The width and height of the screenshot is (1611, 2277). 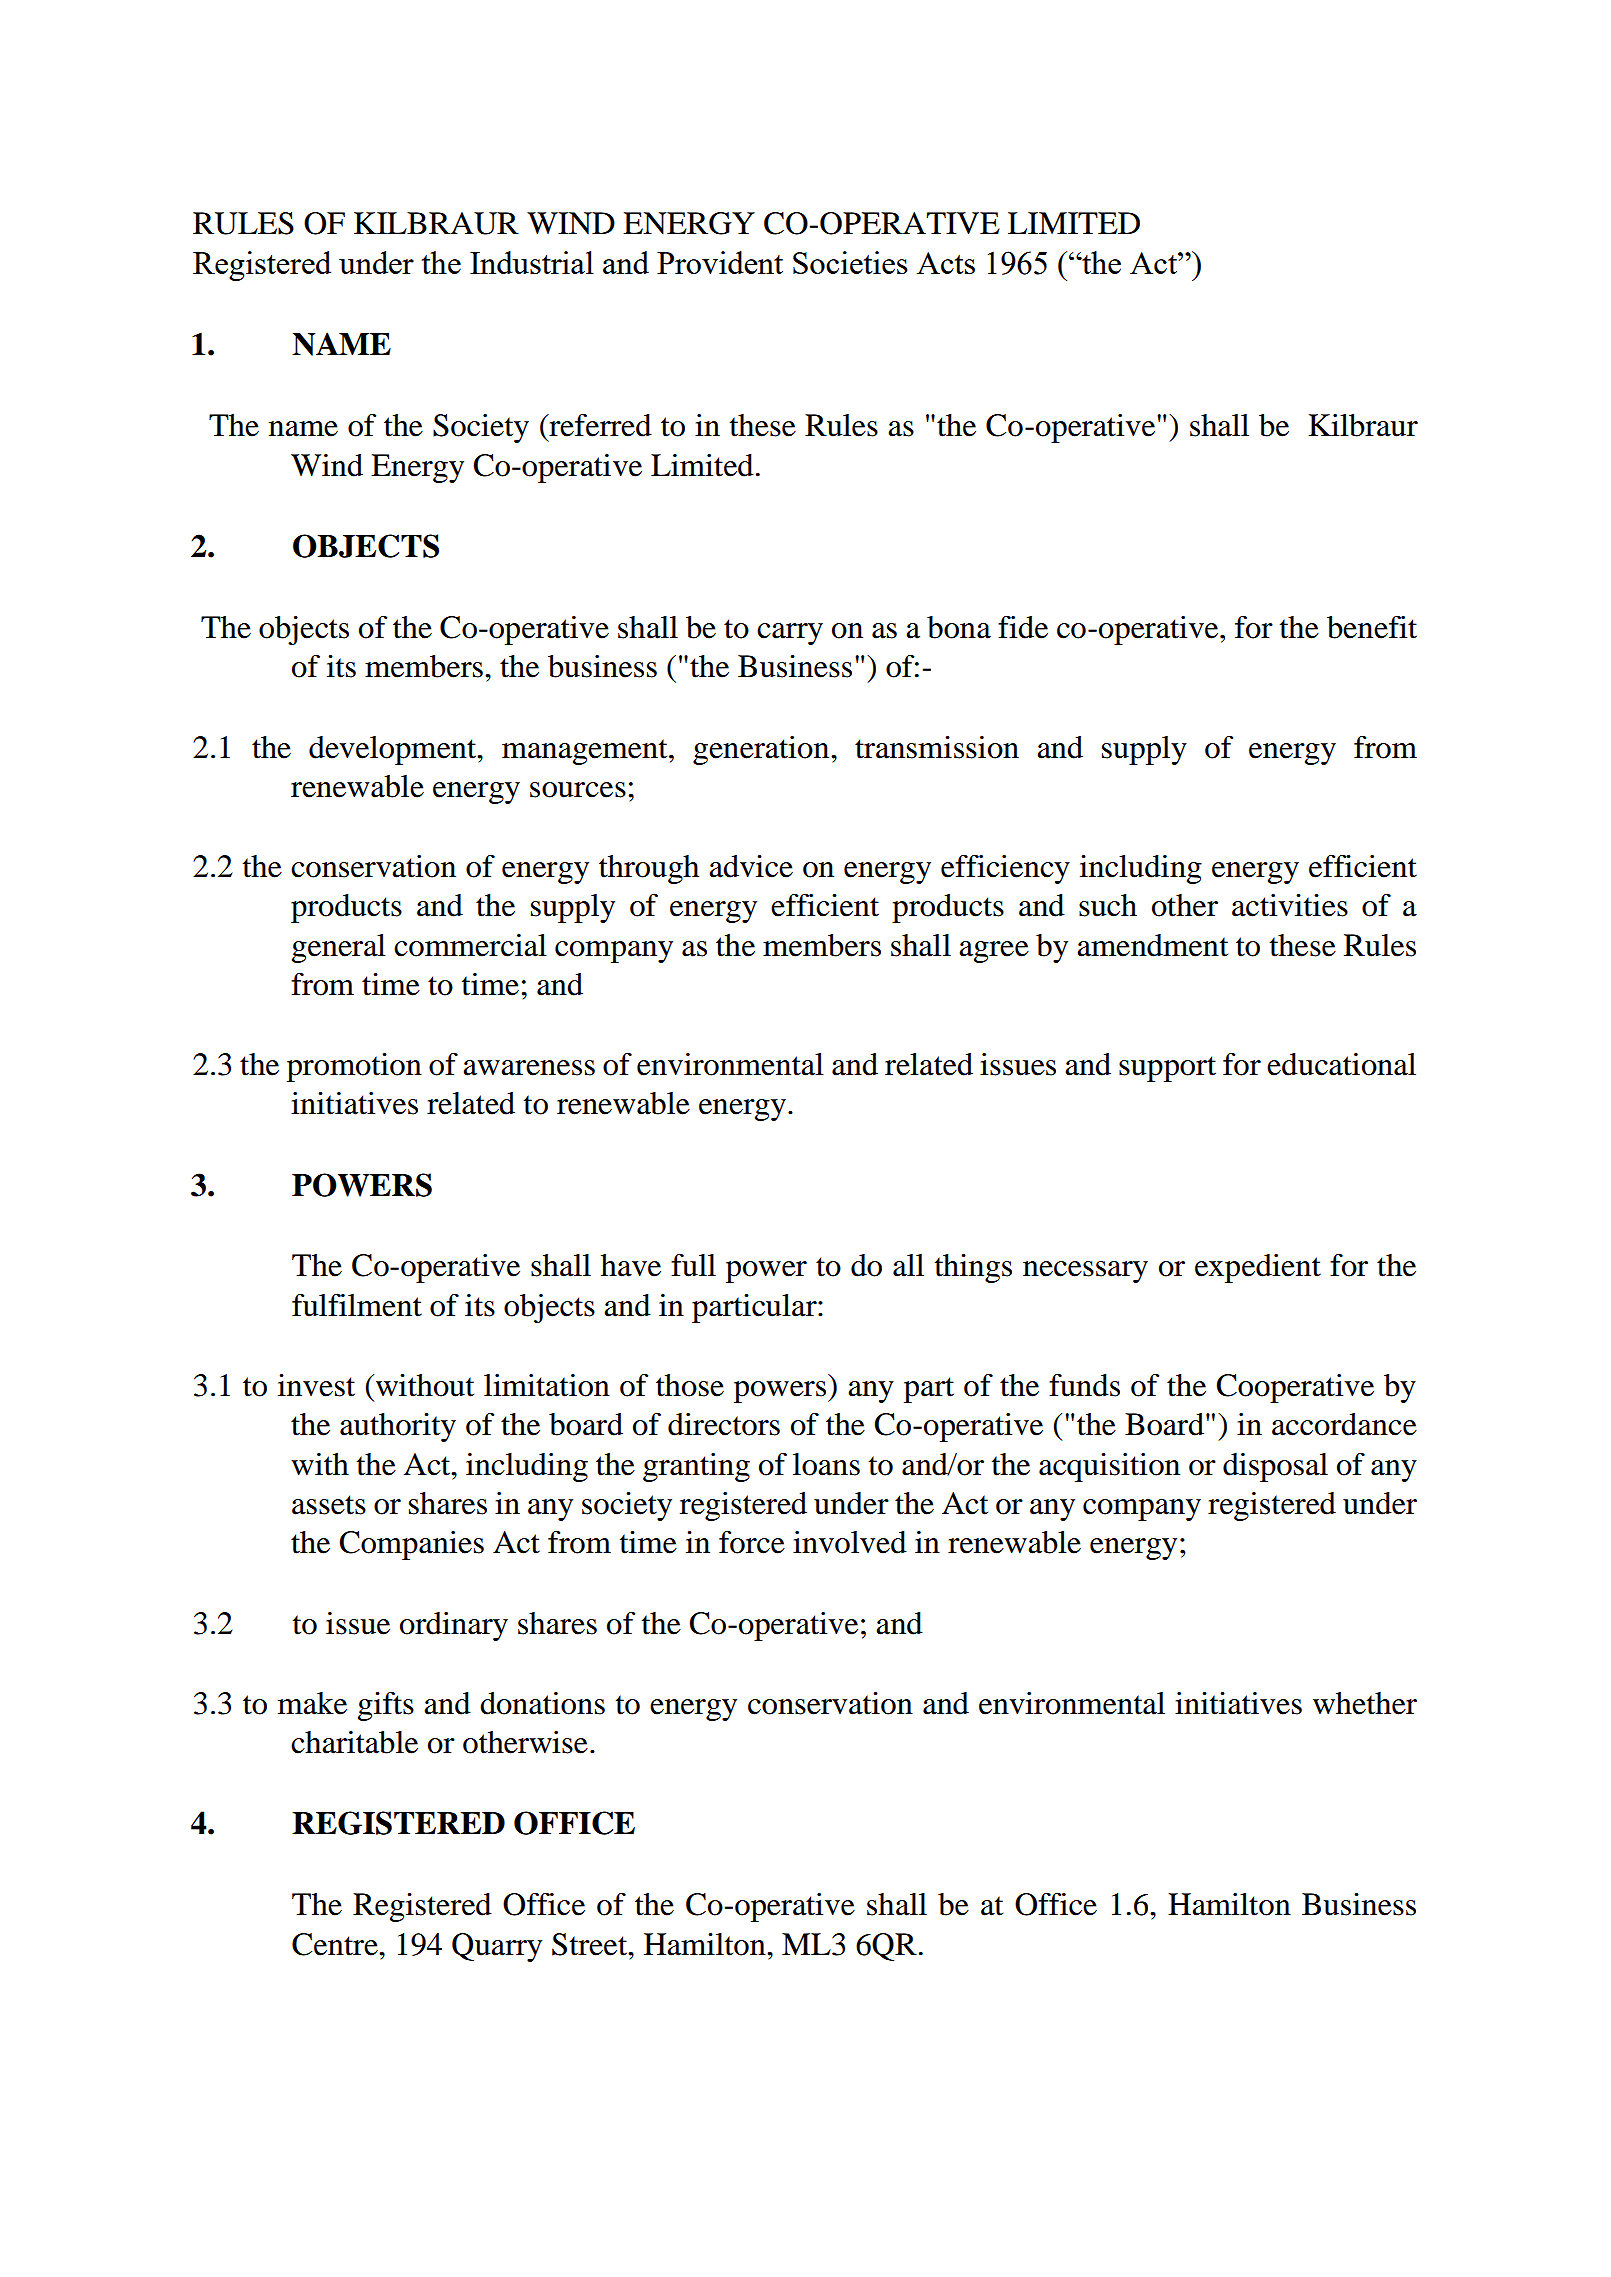 What do you see at coordinates (1365, 1703) in the screenshot?
I see `whether` at bounding box center [1365, 1703].
